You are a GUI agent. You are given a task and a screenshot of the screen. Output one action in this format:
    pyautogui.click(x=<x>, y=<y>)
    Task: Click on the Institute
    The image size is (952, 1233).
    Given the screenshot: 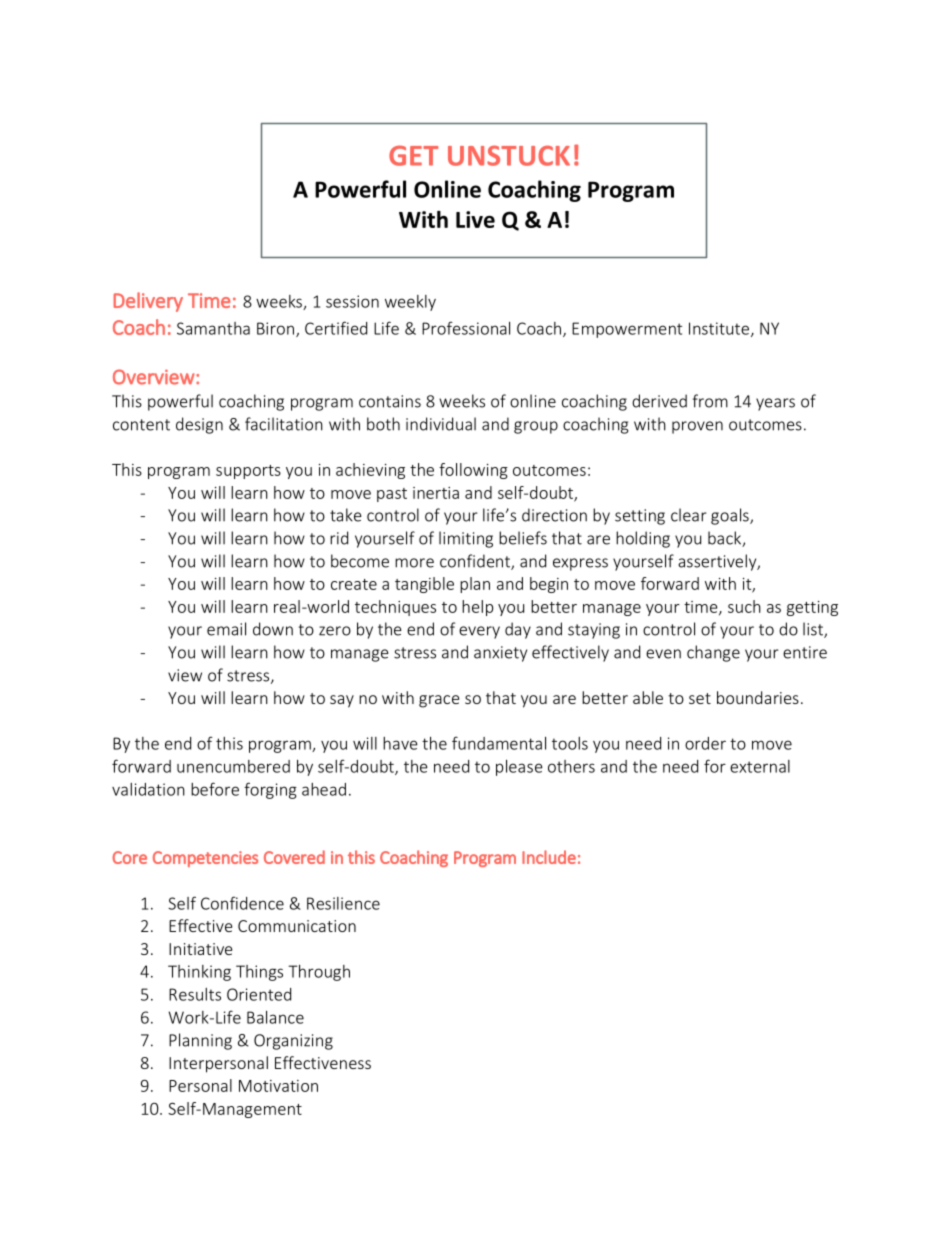 What is the action you would take?
    pyautogui.click(x=720, y=329)
